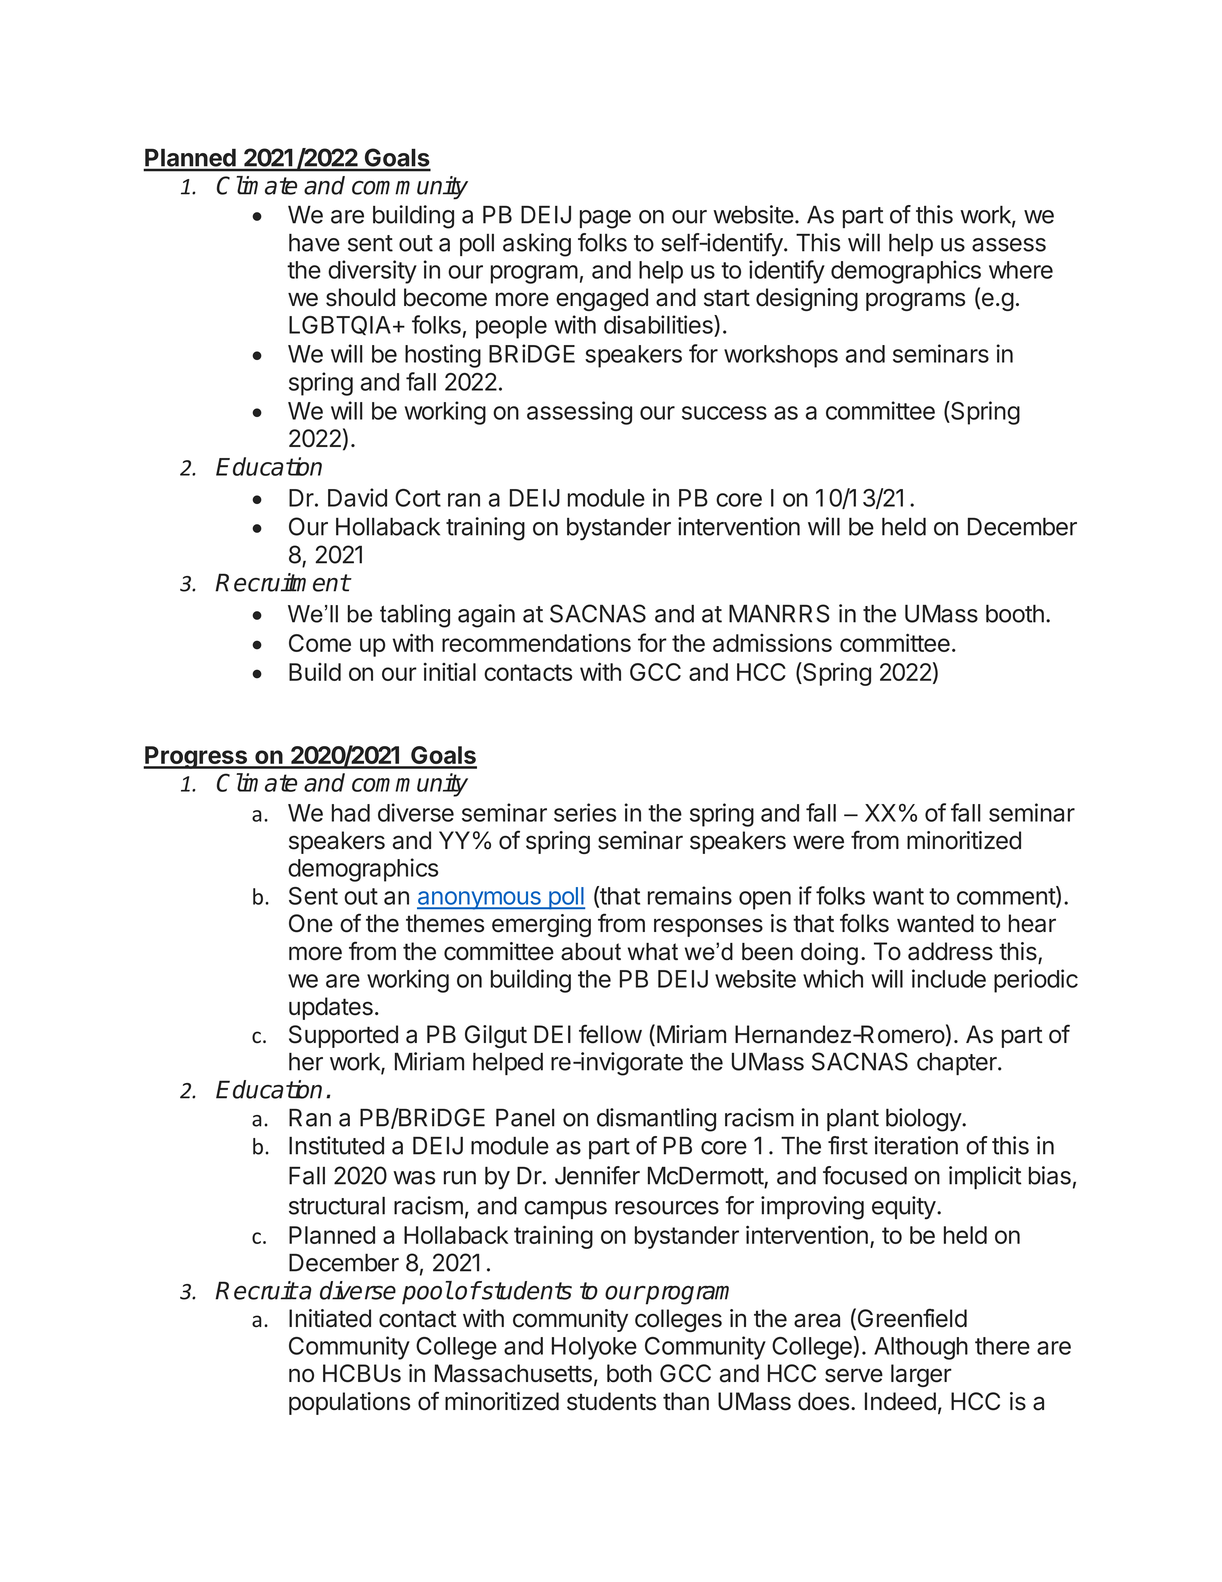  Describe the element at coordinates (314, 242) in the screenshot. I see `have` at that location.
